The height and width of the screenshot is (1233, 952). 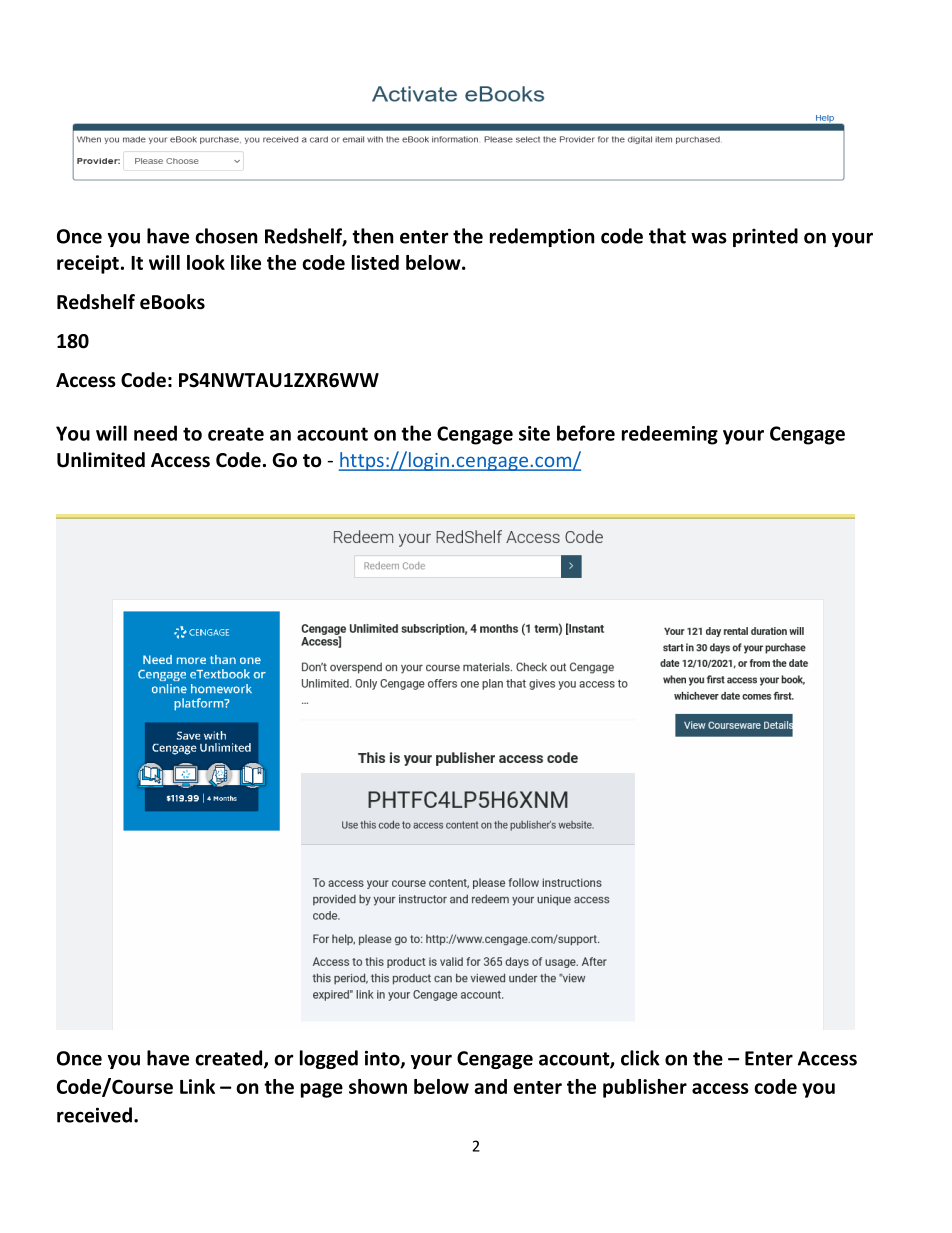 What do you see at coordinates (534, 433) in the screenshot?
I see `site` at bounding box center [534, 433].
